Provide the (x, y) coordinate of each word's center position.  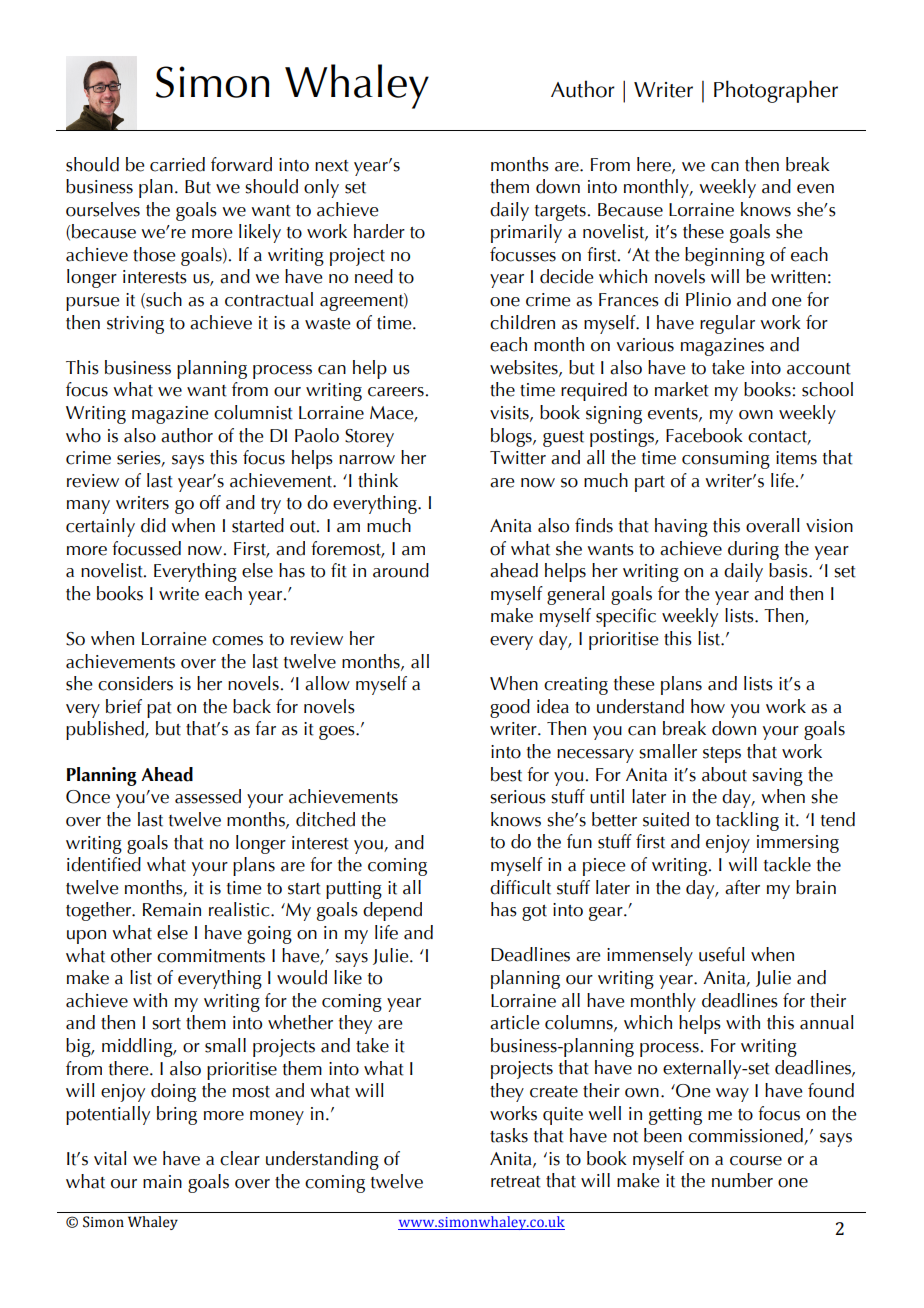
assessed (208, 796)
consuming (726, 460)
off (210, 502)
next (332, 166)
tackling (747, 821)
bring (177, 1115)
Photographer (776, 91)
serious (518, 797)
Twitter (518, 458)
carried (177, 164)
